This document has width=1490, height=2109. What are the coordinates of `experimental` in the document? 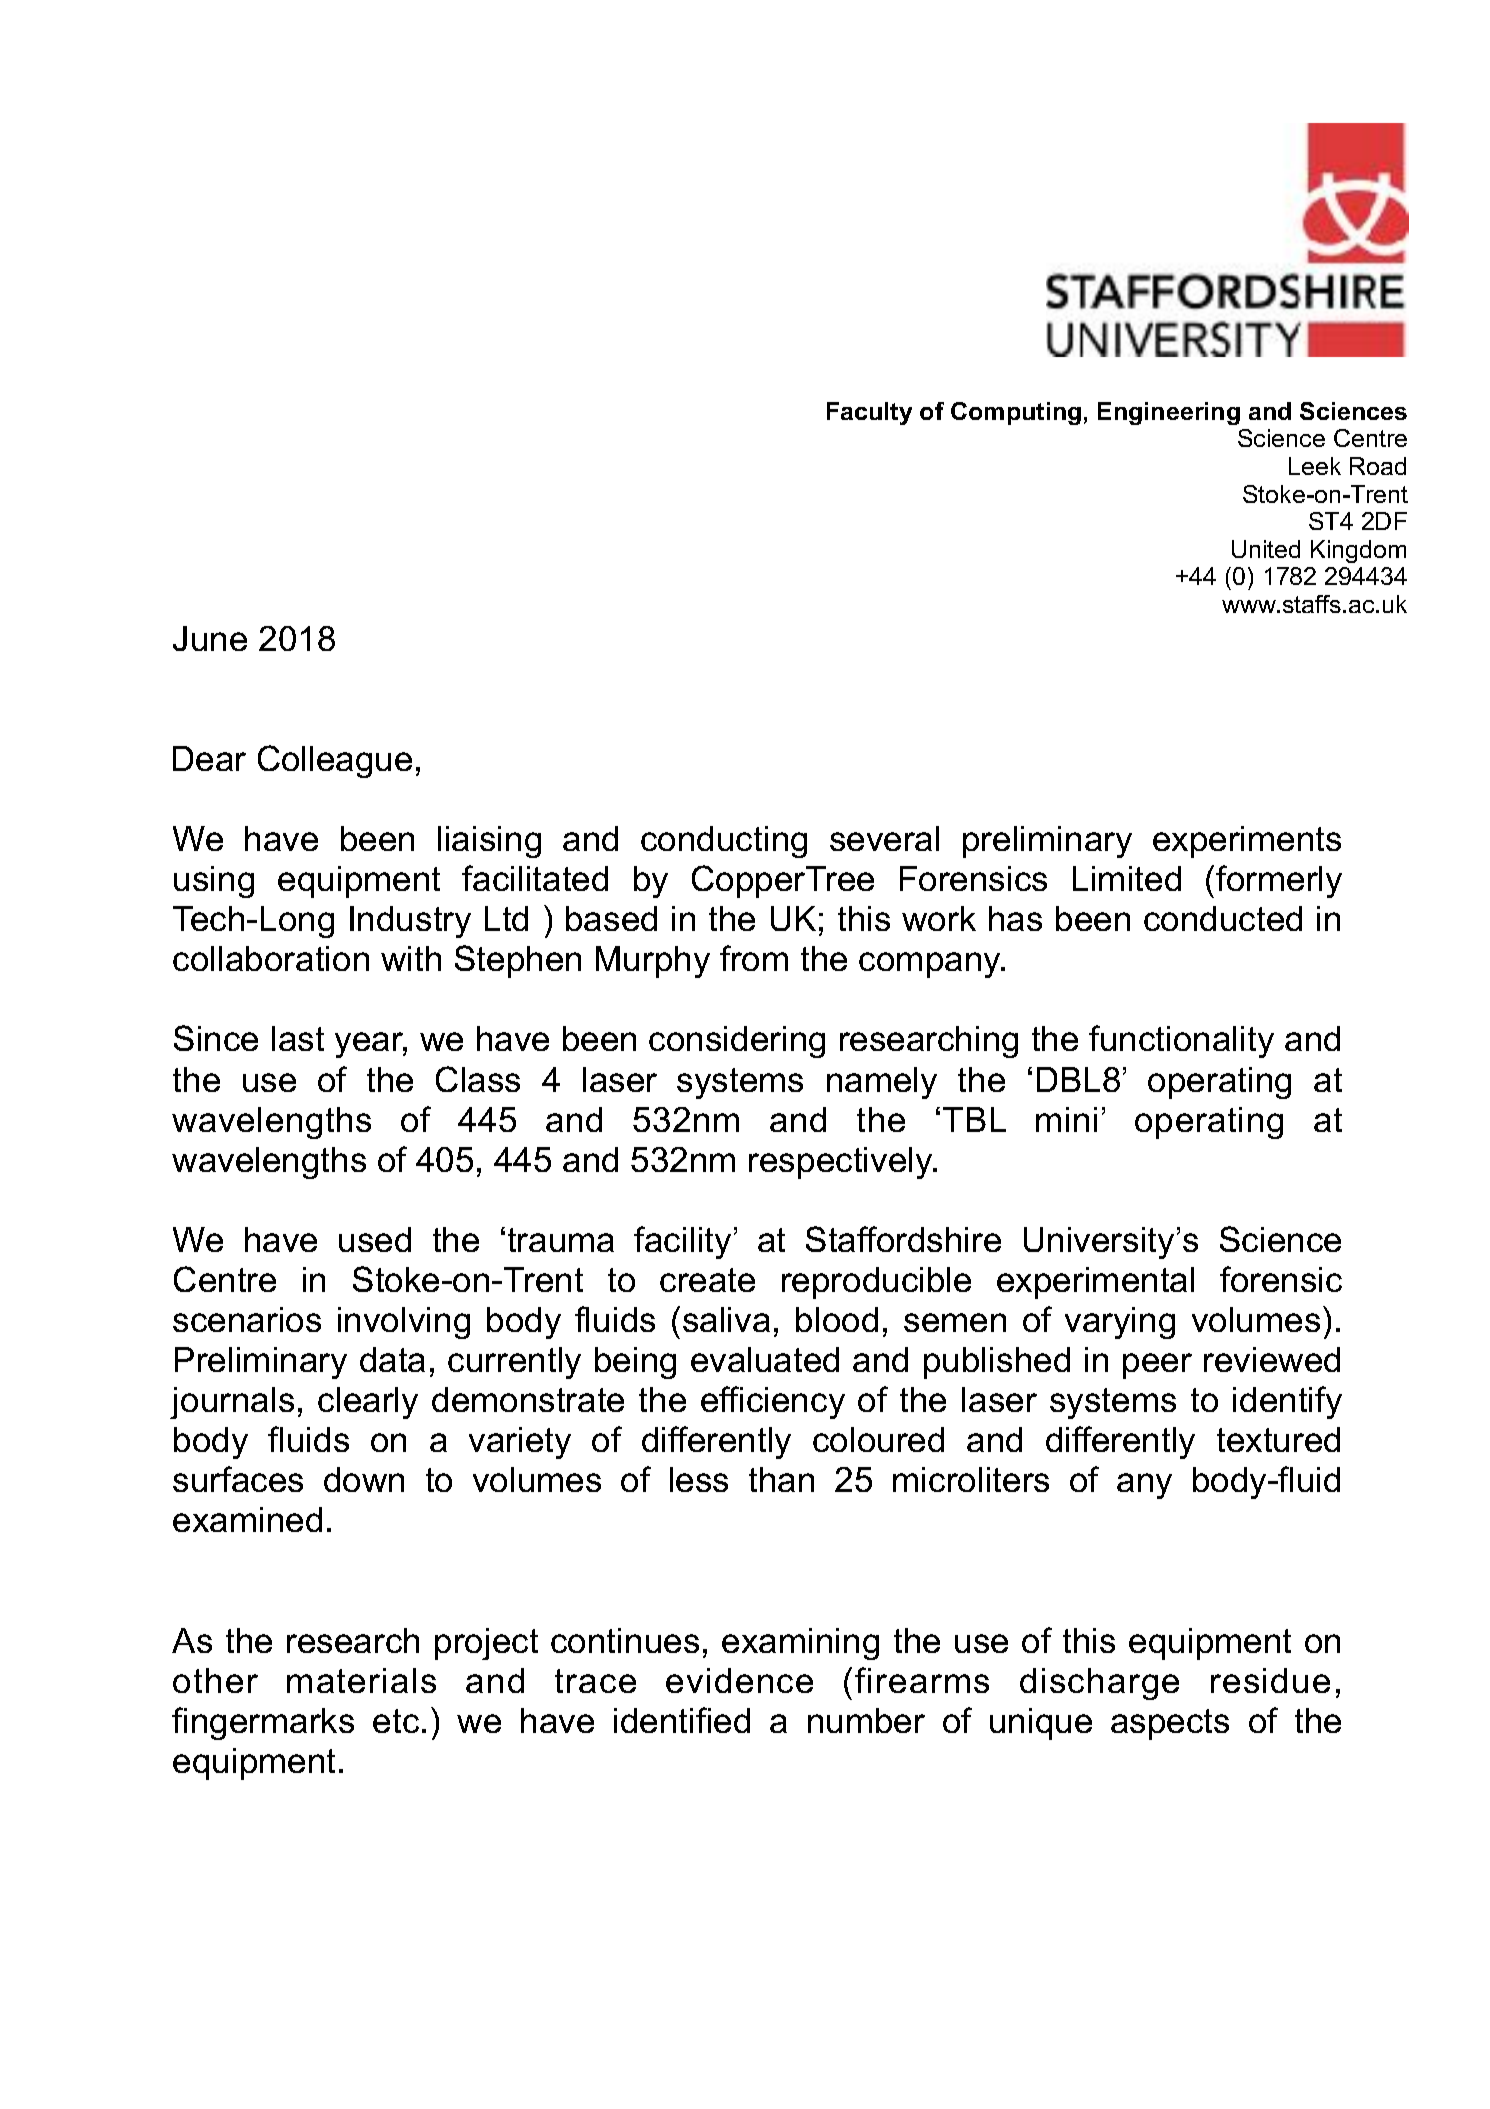 It's located at (1095, 1283).
